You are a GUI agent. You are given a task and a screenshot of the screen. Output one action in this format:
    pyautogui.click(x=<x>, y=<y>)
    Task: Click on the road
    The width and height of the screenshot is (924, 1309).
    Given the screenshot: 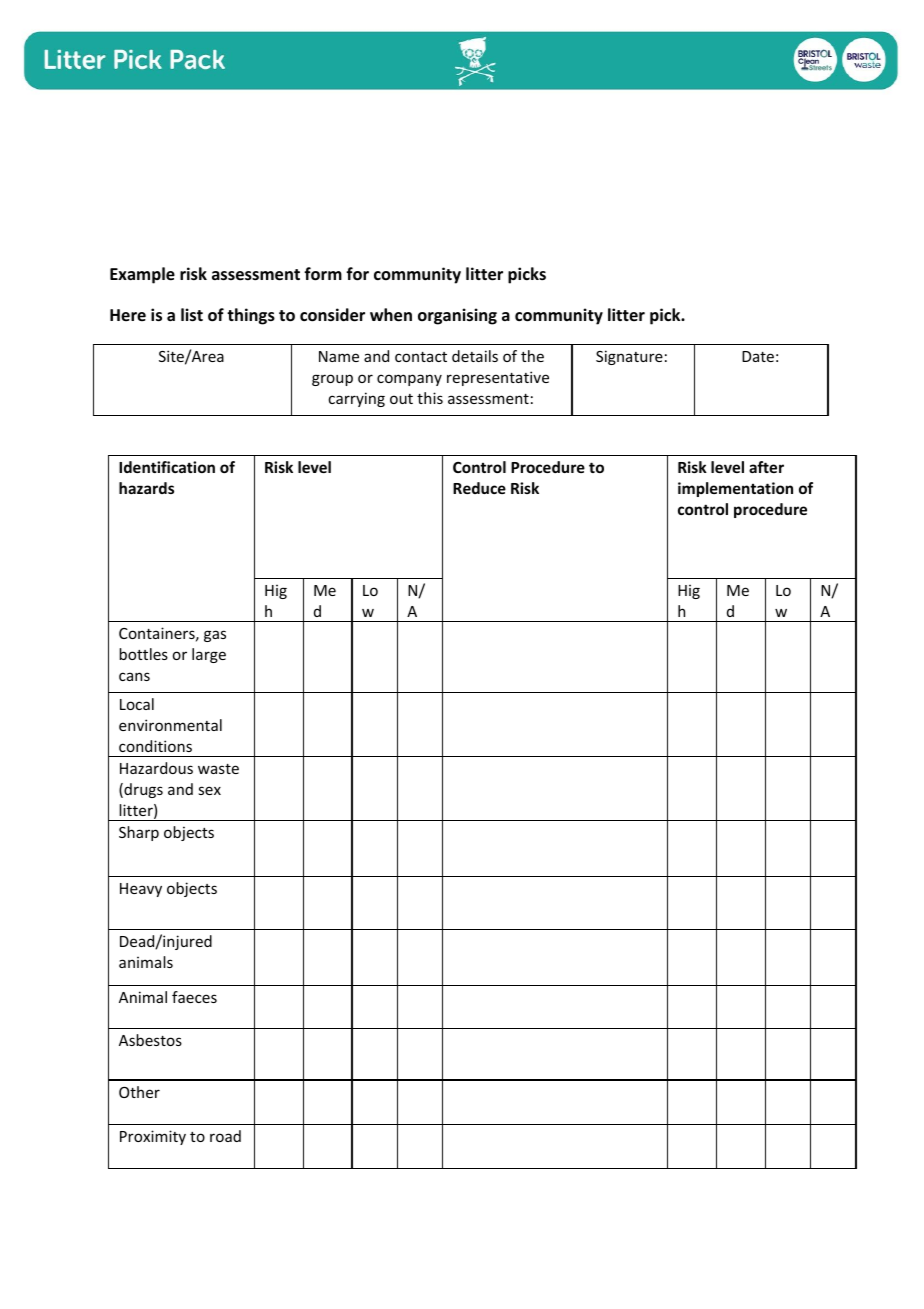 What is the action you would take?
    pyautogui.click(x=225, y=1136)
